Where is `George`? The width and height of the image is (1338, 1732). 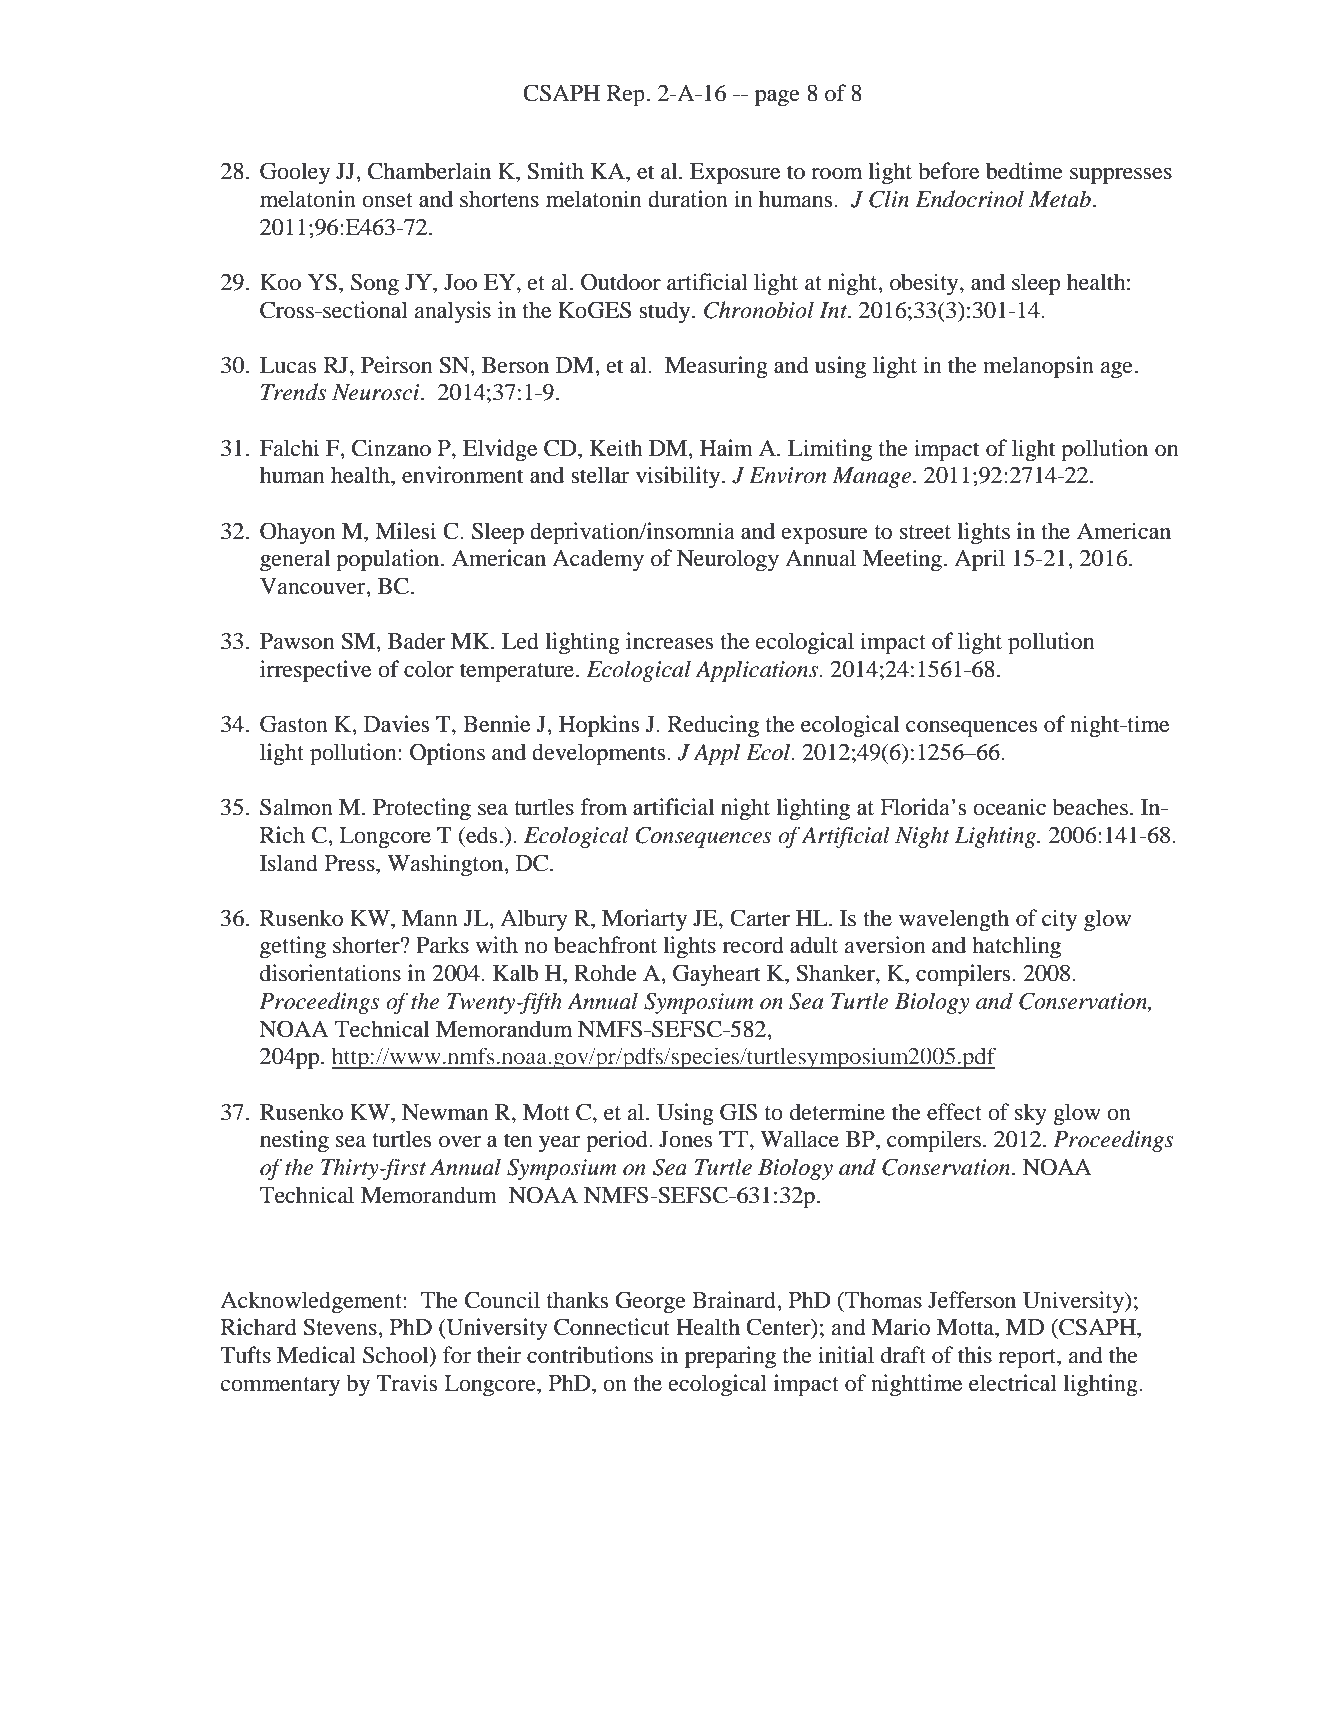 George is located at coordinates (650, 1302).
